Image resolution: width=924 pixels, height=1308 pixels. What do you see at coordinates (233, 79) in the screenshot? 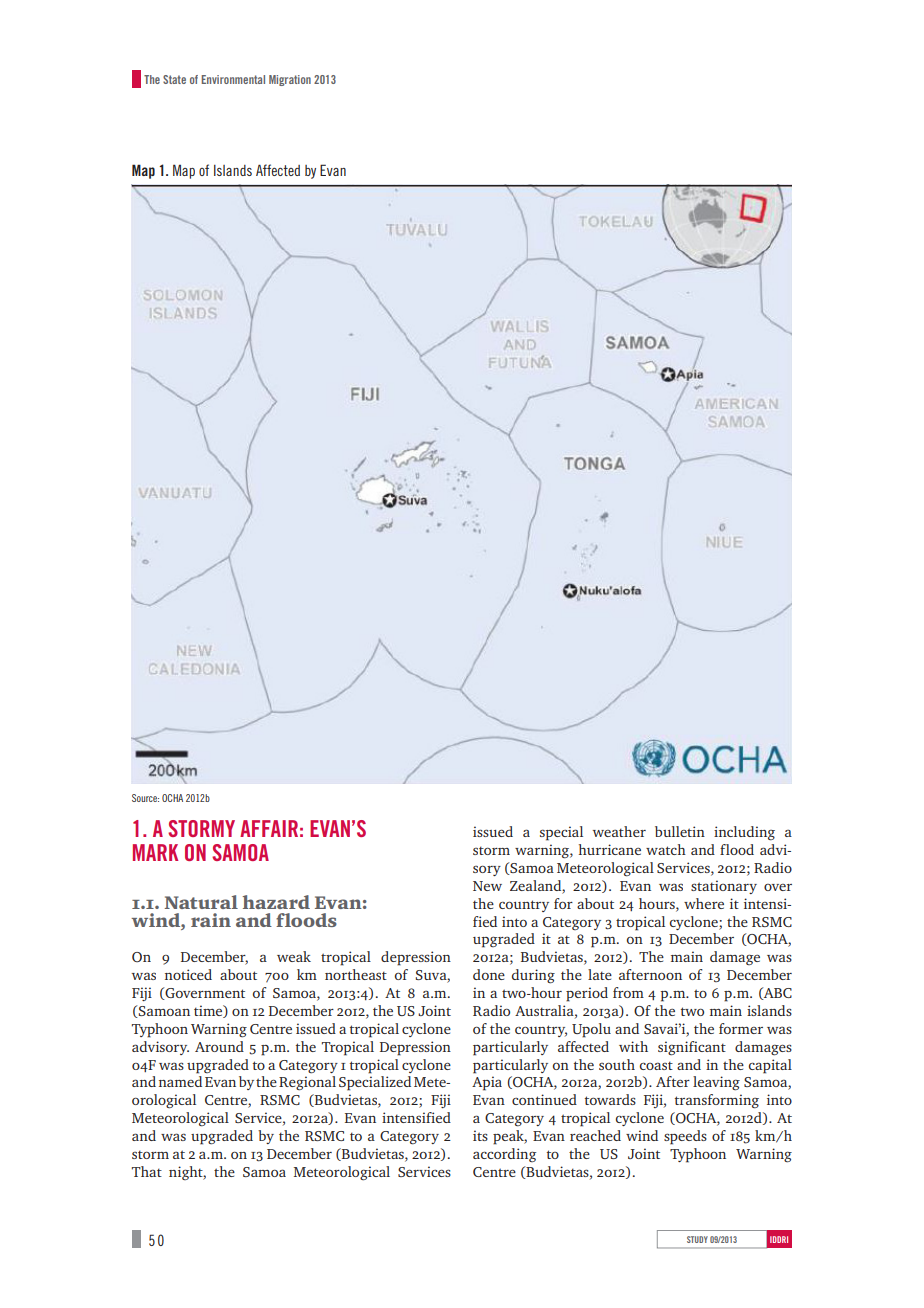
I see `Environmental` at bounding box center [233, 79].
